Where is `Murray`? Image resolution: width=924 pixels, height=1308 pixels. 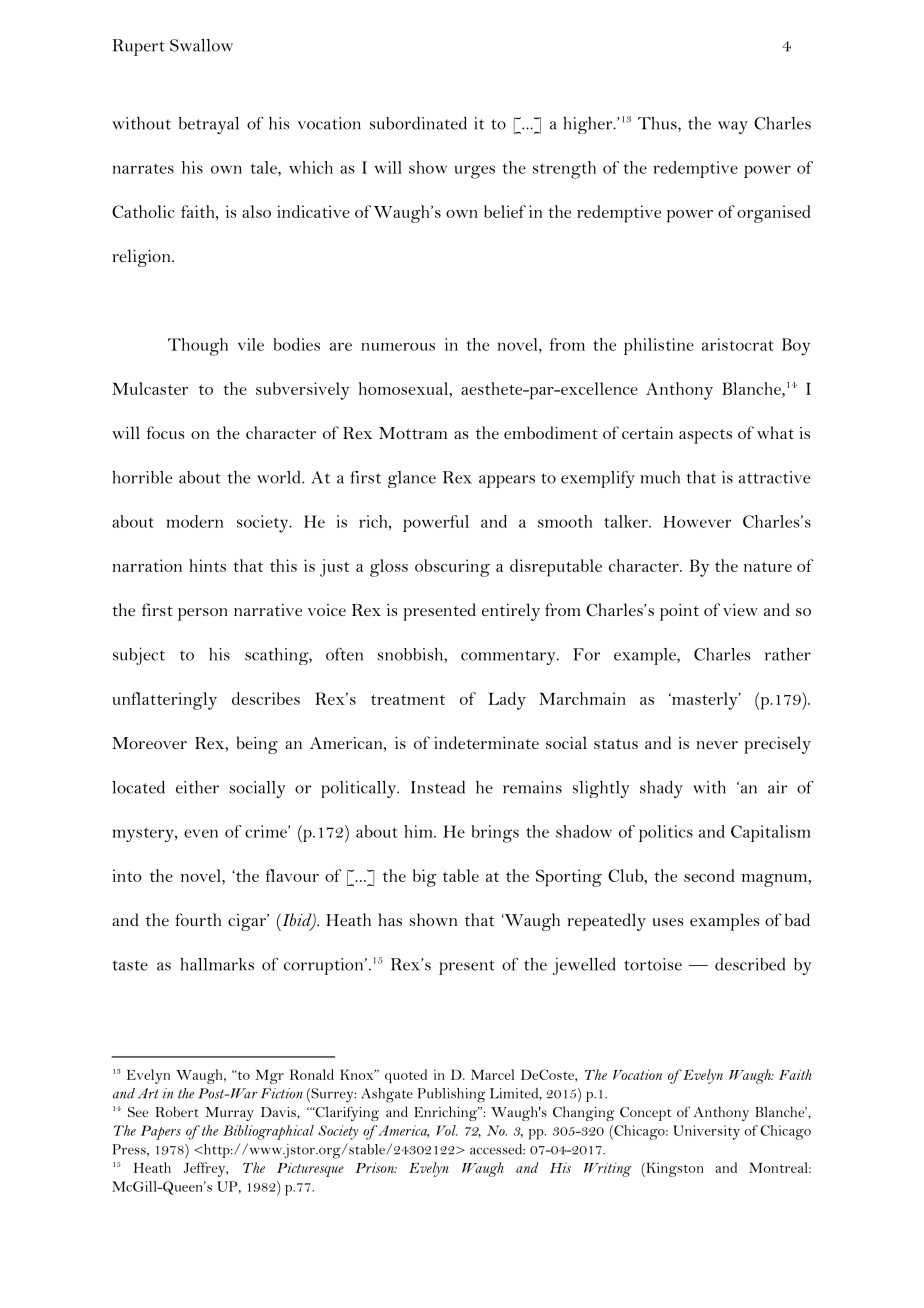
Murray is located at coordinates (230, 1114).
